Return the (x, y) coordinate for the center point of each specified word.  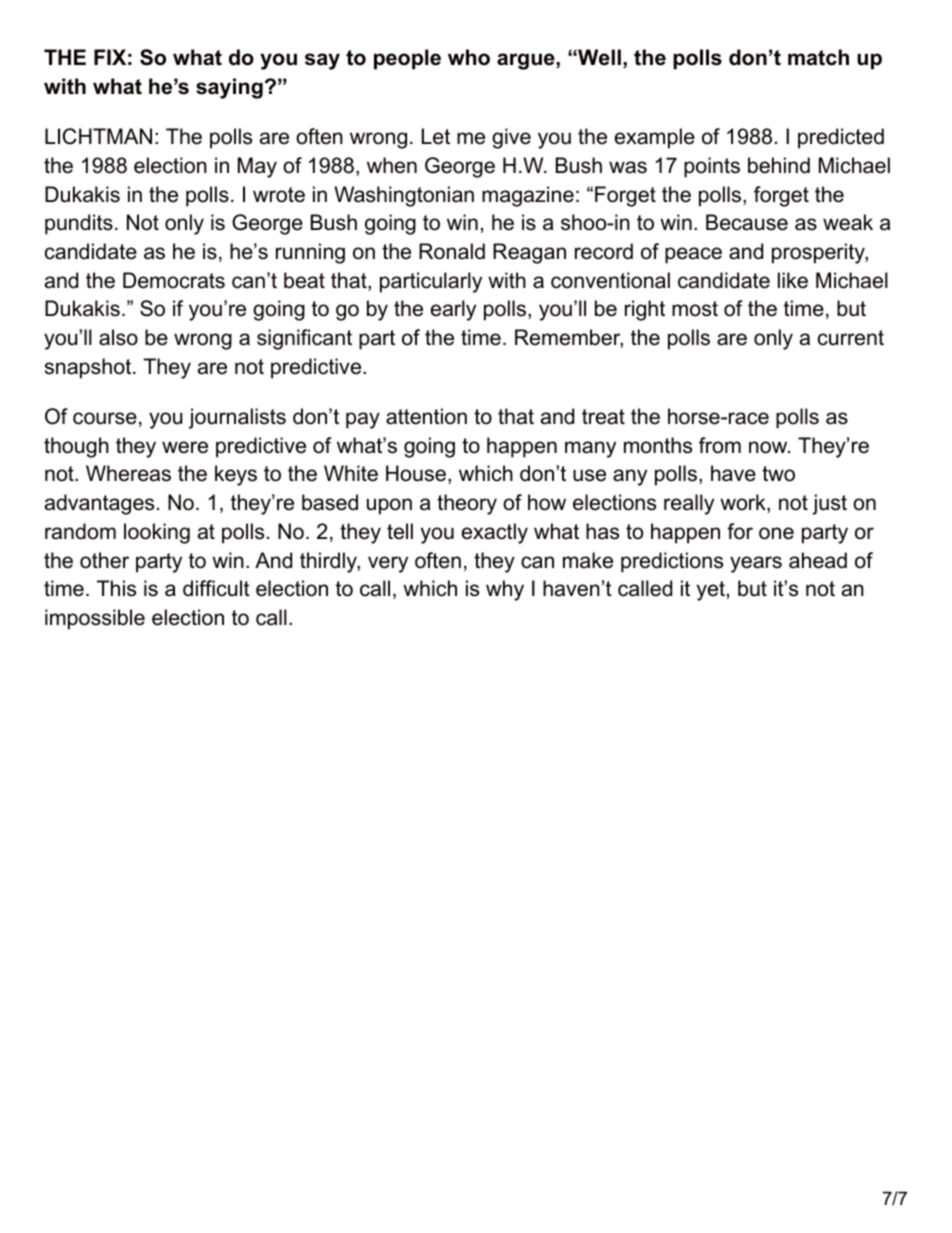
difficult (216, 588)
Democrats (174, 280)
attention (426, 416)
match (818, 57)
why (505, 590)
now (769, 447)
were (185, 447)
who (469, 57)
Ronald (452, 251)
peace (693, 255)
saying (229, 88)
